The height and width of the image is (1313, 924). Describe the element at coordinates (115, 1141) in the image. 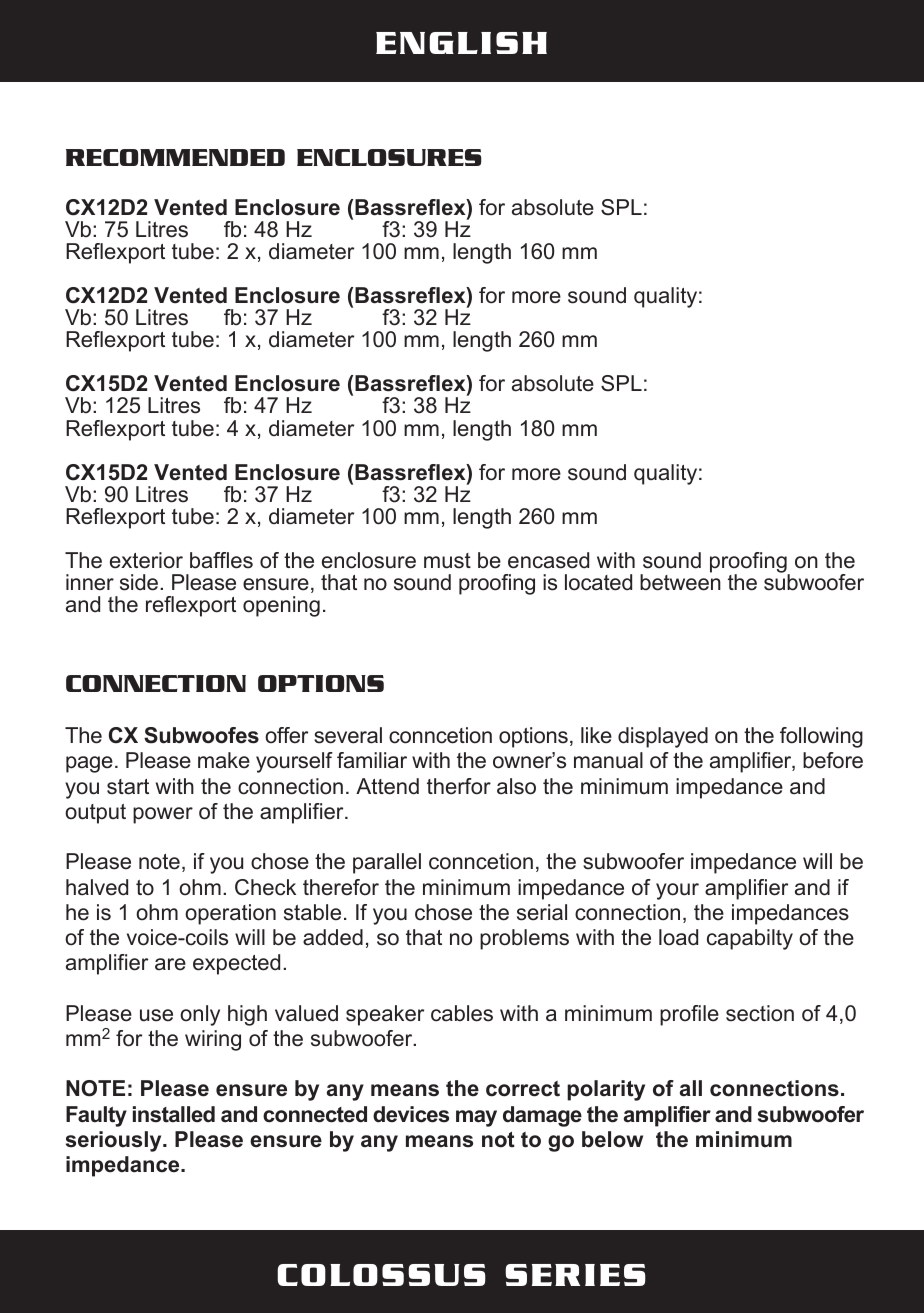

I see `seriously` at that location.
